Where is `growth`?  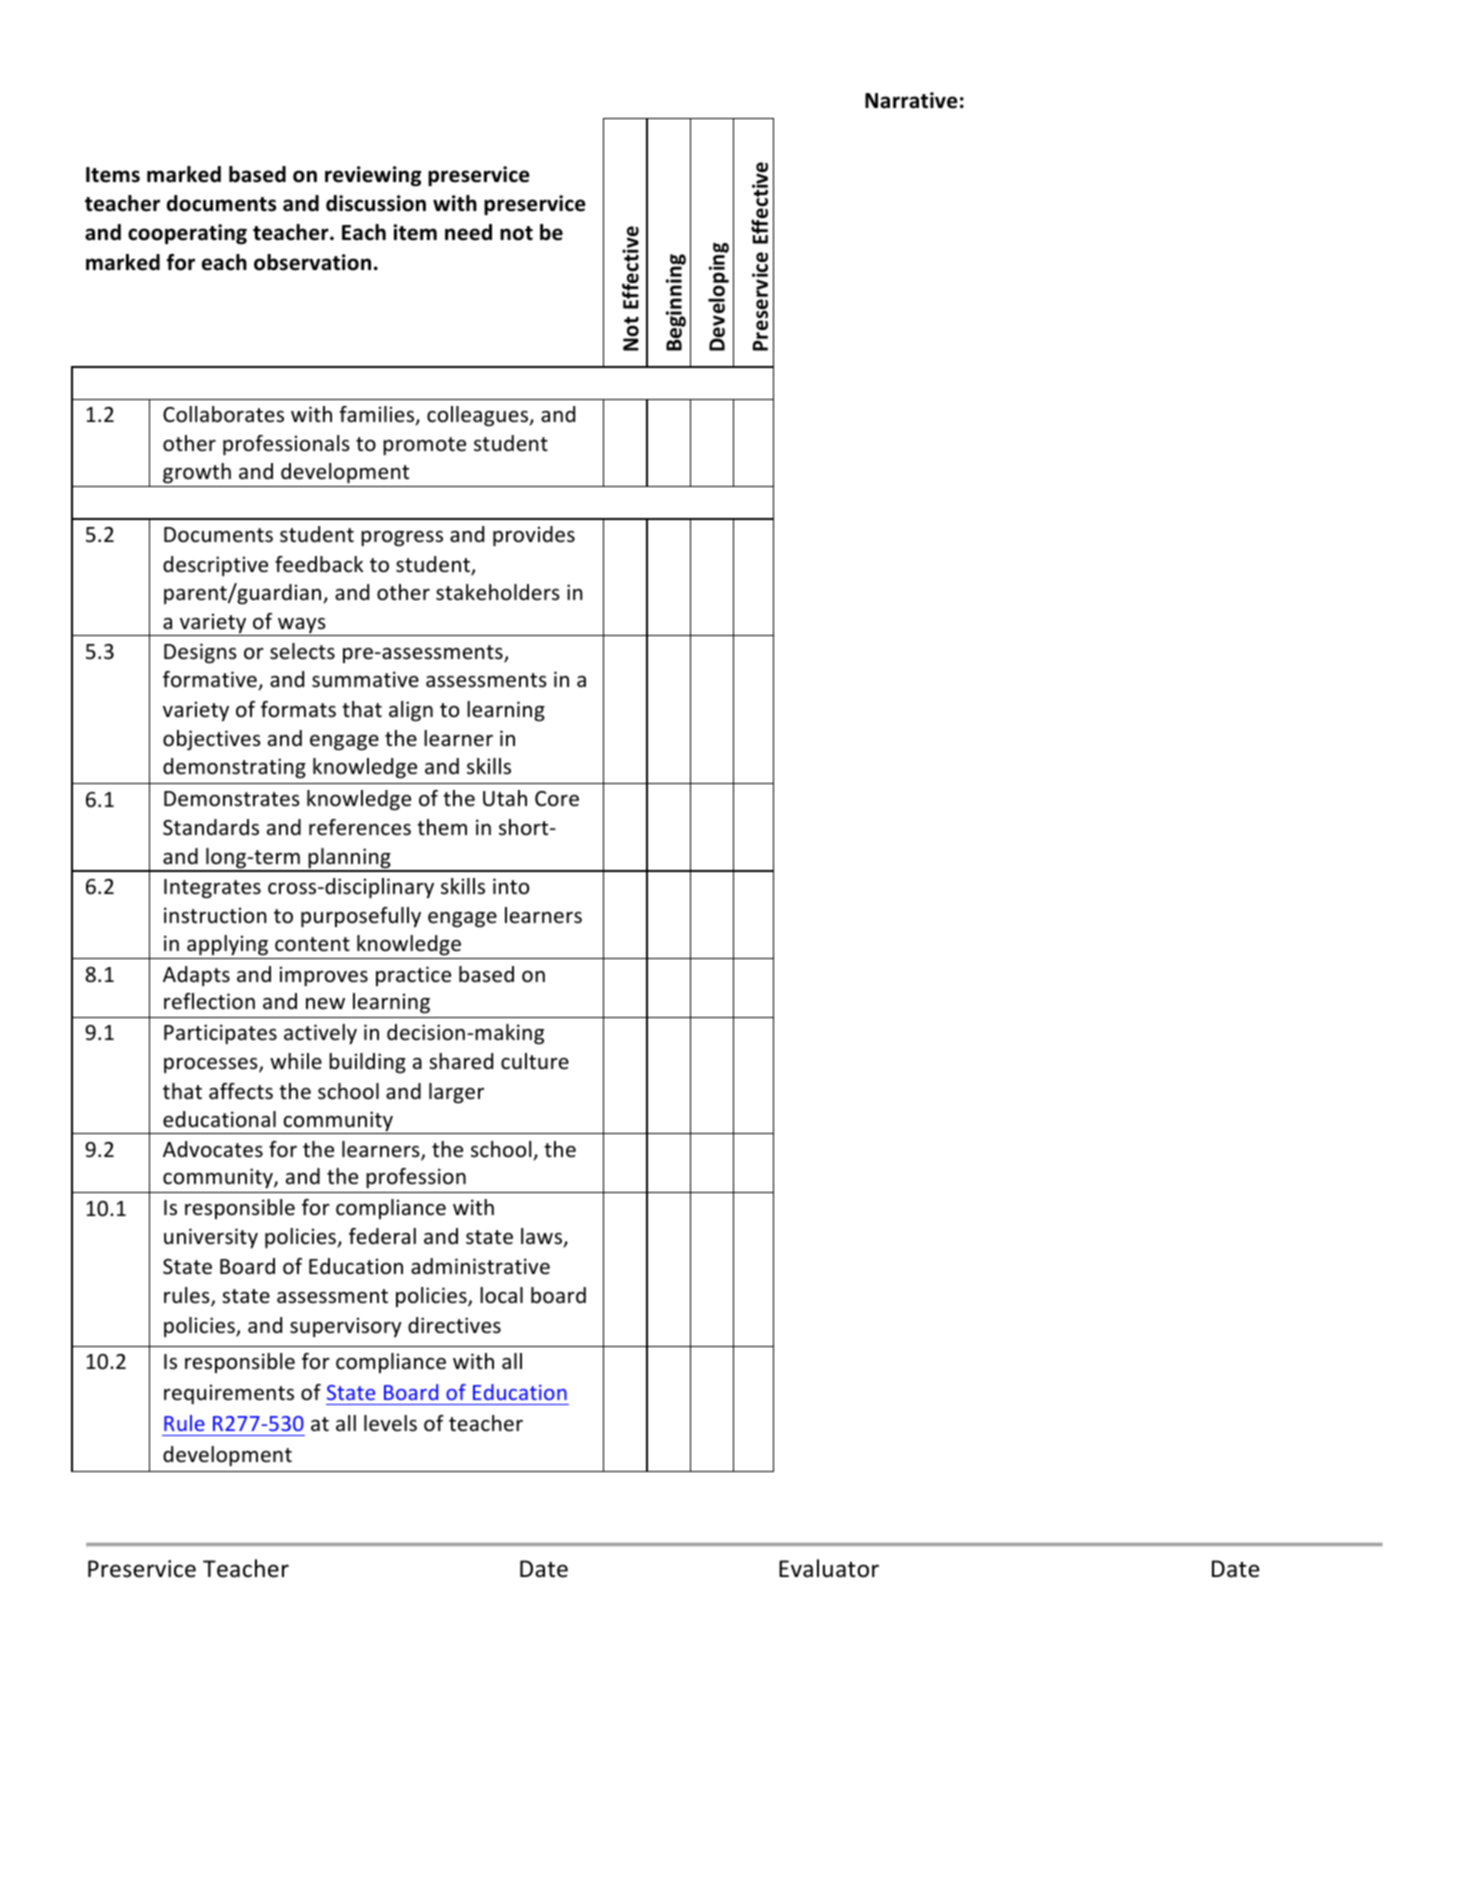
growth is located at coordinates (197, 475).
